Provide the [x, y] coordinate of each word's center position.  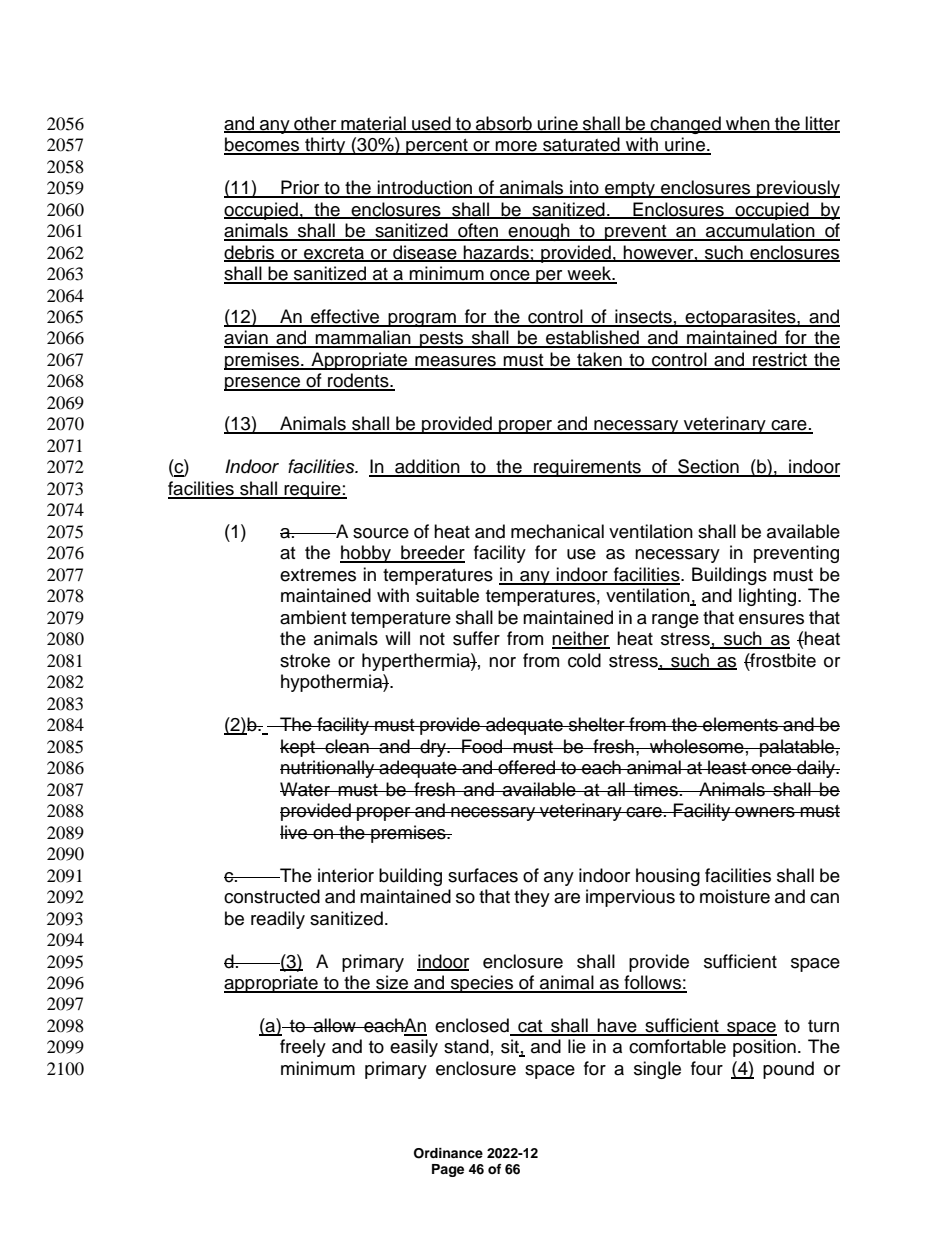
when [748, 124]
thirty [325, 146]
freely [303, 1048]
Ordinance [448, 1153]
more [516, 147]
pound [788, 1070]
